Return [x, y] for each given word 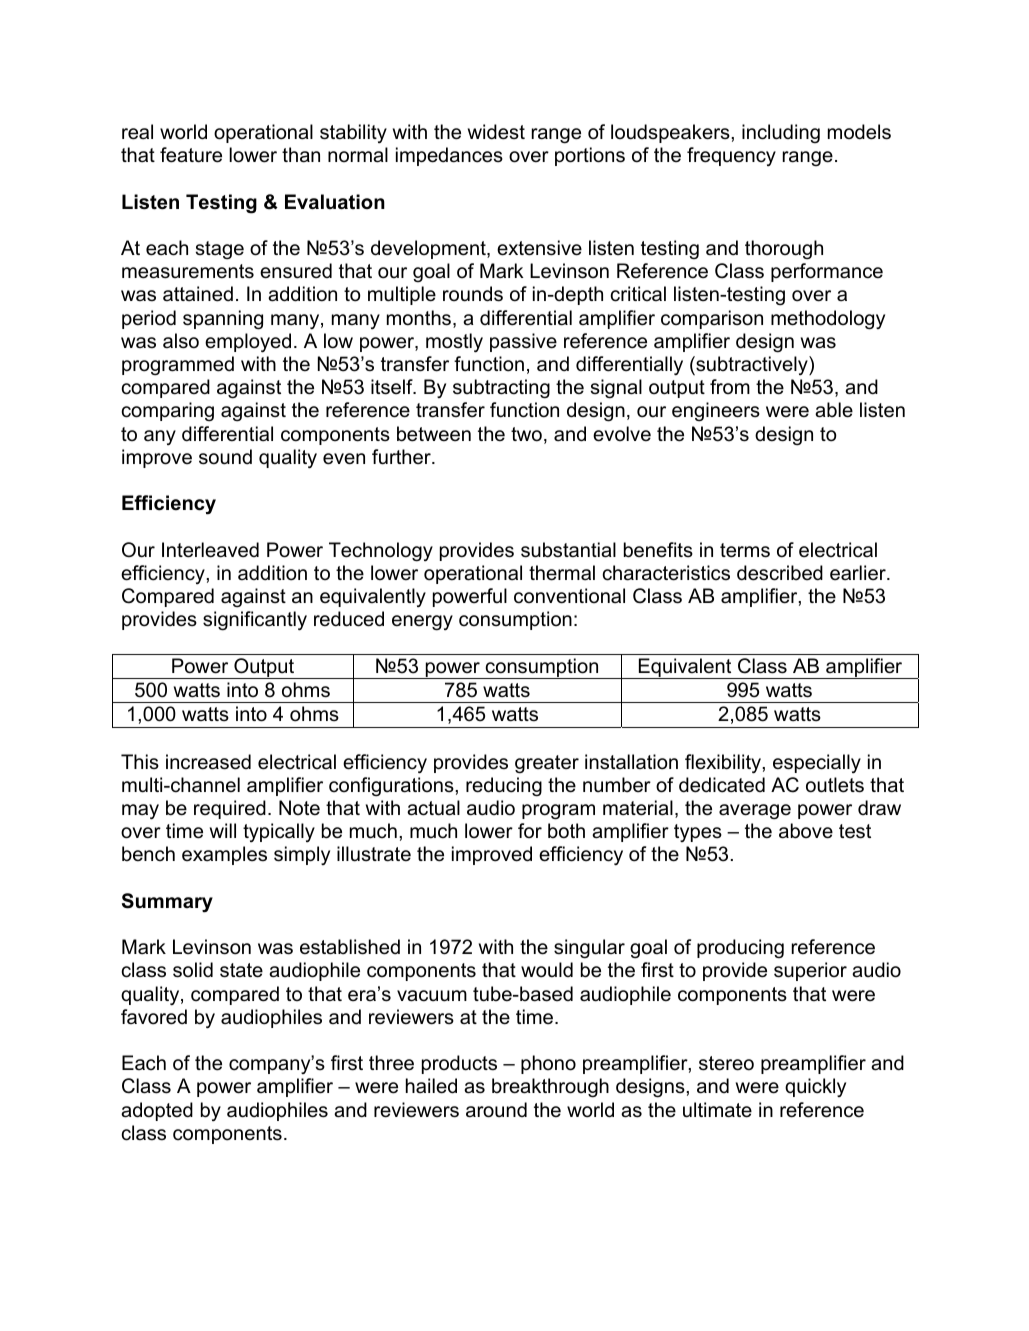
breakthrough [550, 1088]
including [781, 133]
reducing [504, 787]
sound [225, 457]
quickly [815, 1087]
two [526, 434]
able [834, 410]
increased [208, 762]
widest [496, 132]
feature [191, 155]
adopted [157, 1111]
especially [817, 763]
